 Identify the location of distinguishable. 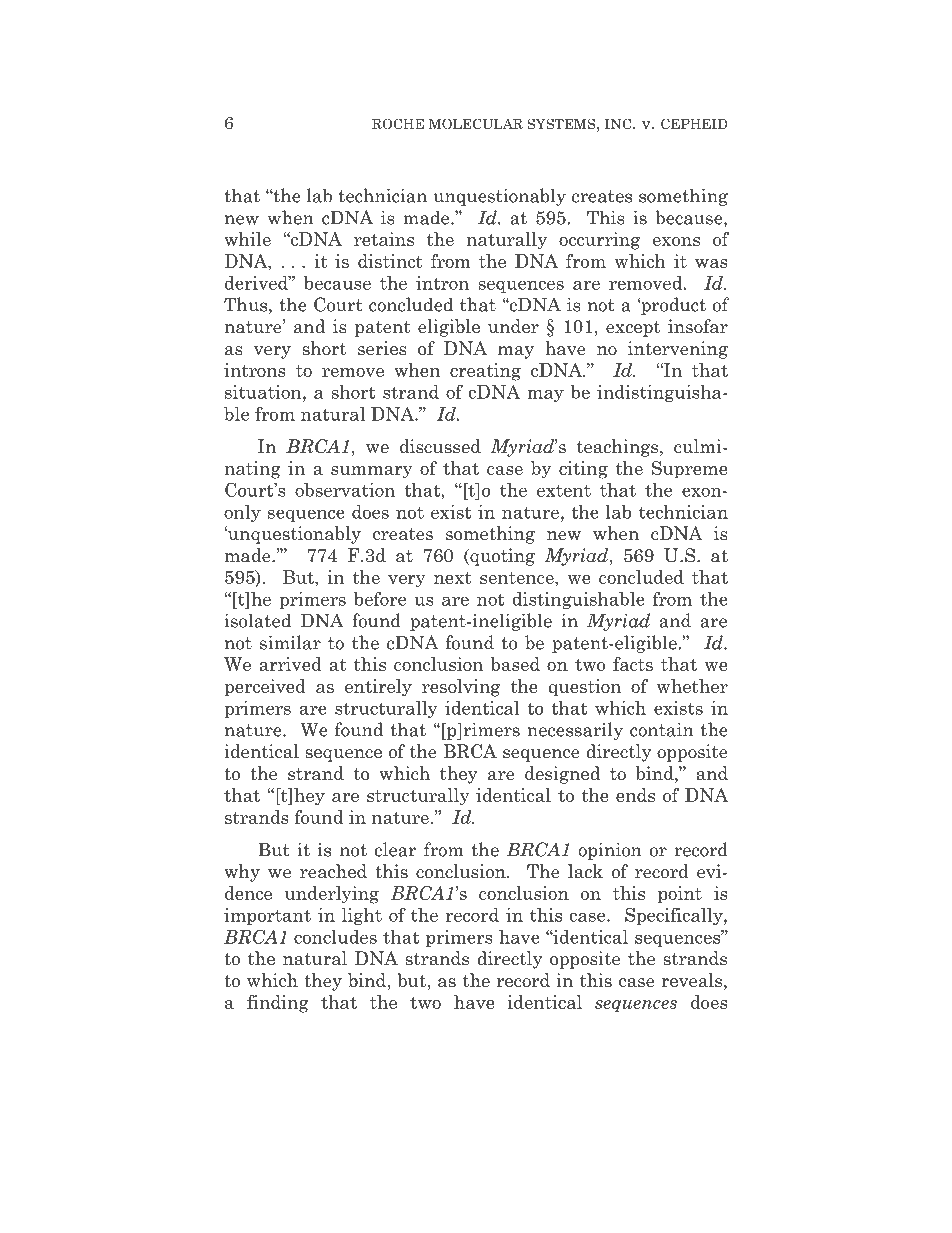
(578, 600).
